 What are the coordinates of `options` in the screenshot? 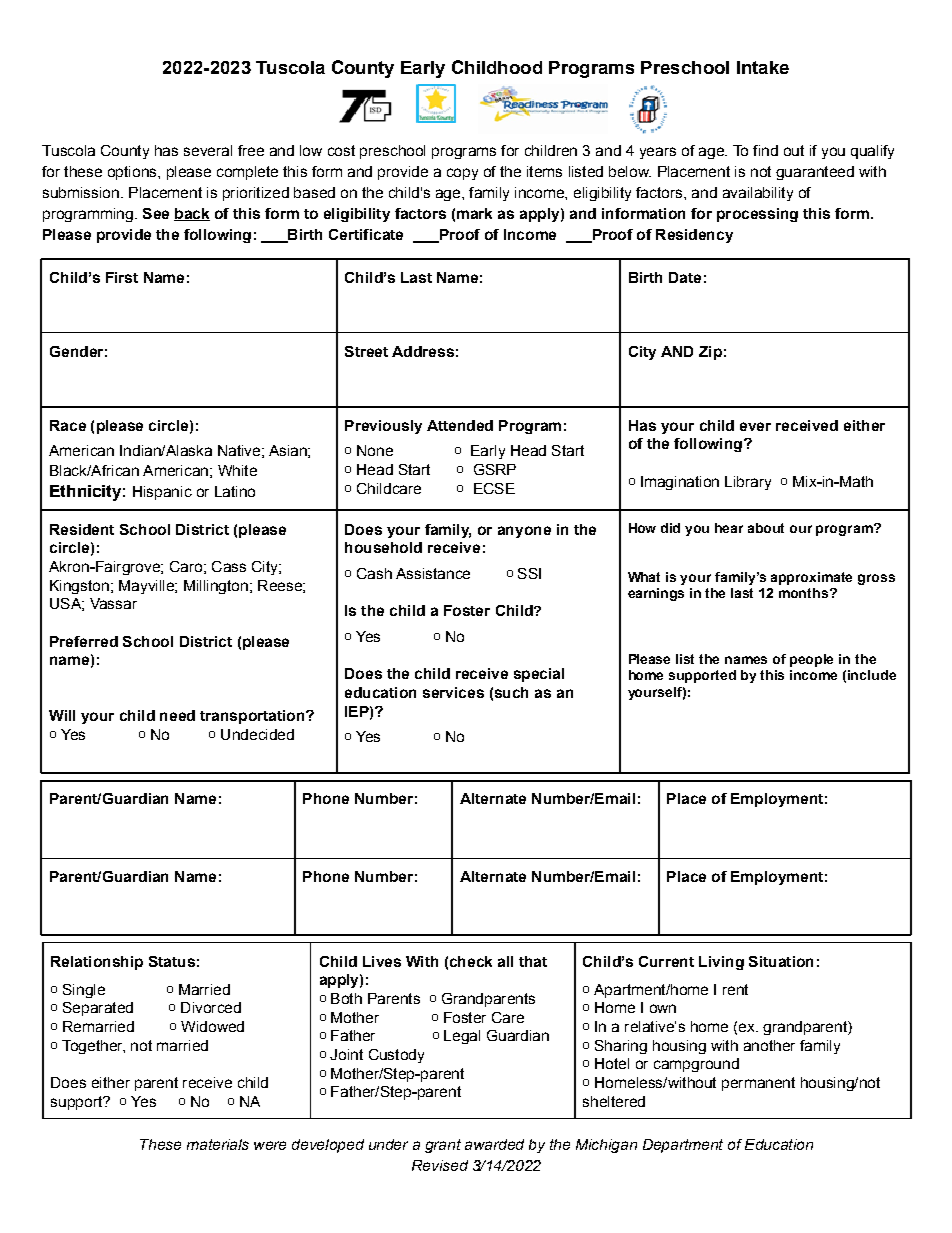 It's located at (133, 173).
